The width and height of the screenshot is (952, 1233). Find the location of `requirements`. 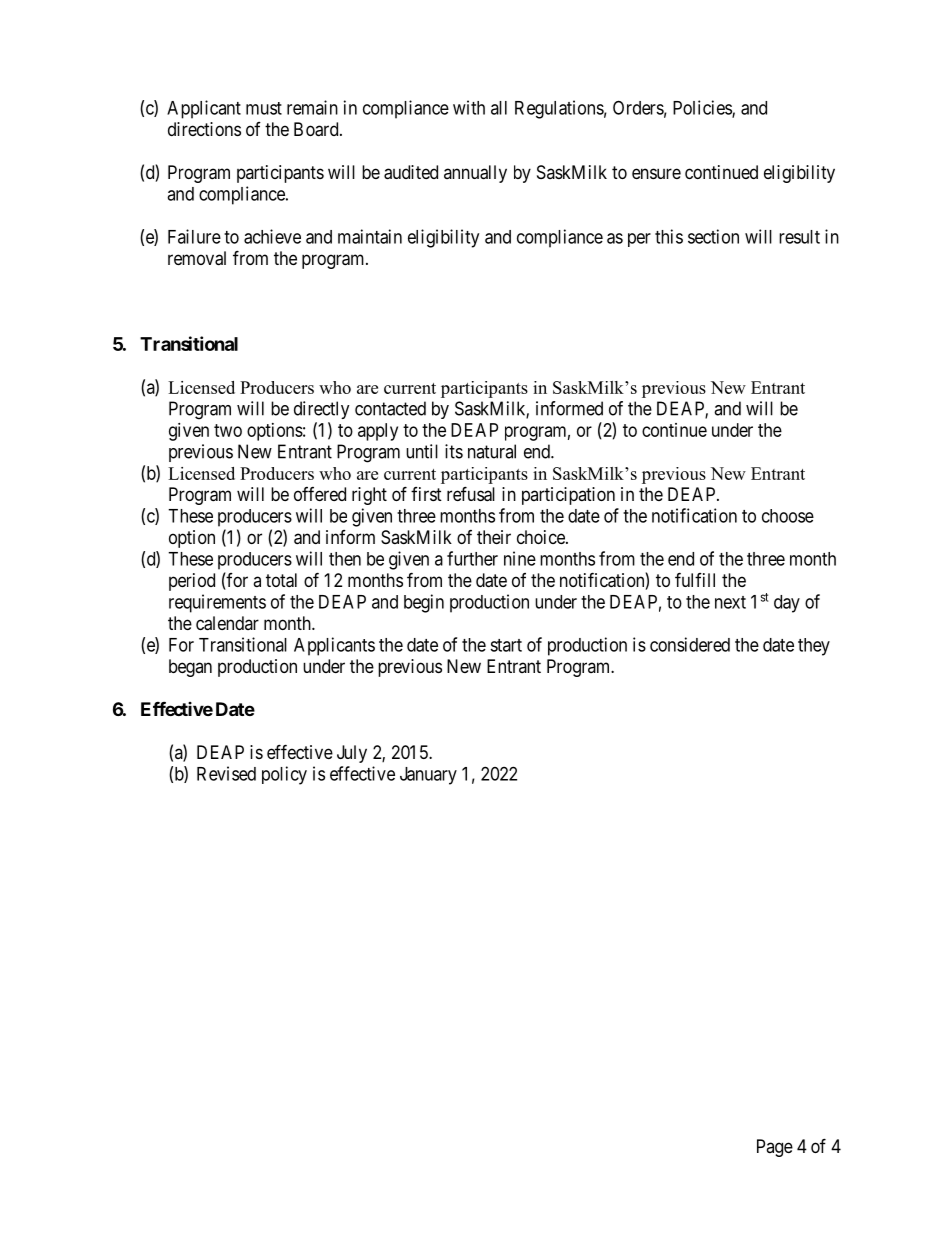

requirements is located at coordinates (217, 603).
